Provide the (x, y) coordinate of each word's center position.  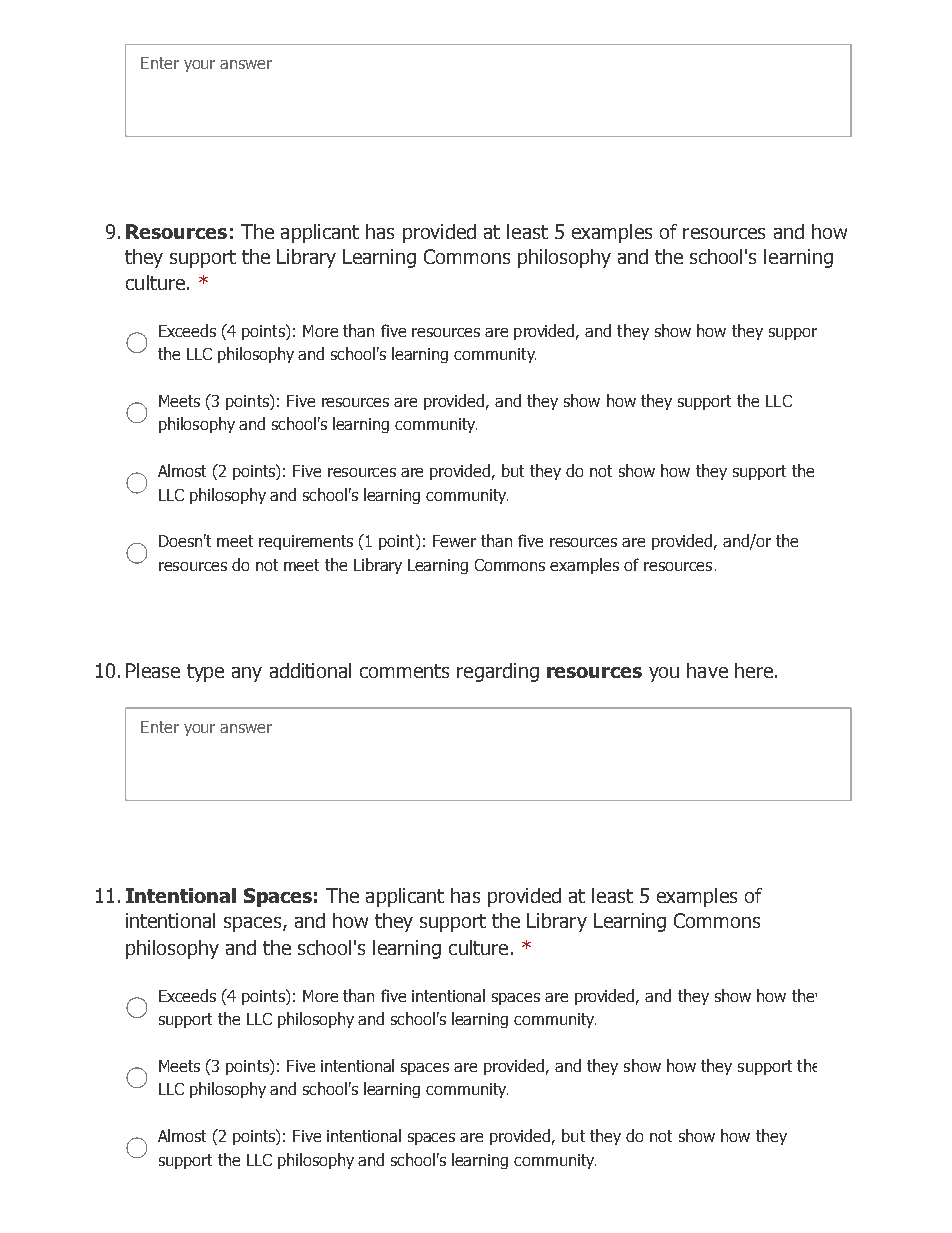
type (205, 673)
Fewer (454, 541)
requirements (306, 542)
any (247, 674)
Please (153, 670)
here (754, 670)
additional (310, 670)
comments (404, 671)
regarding (498, 672)
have (707, 670)
